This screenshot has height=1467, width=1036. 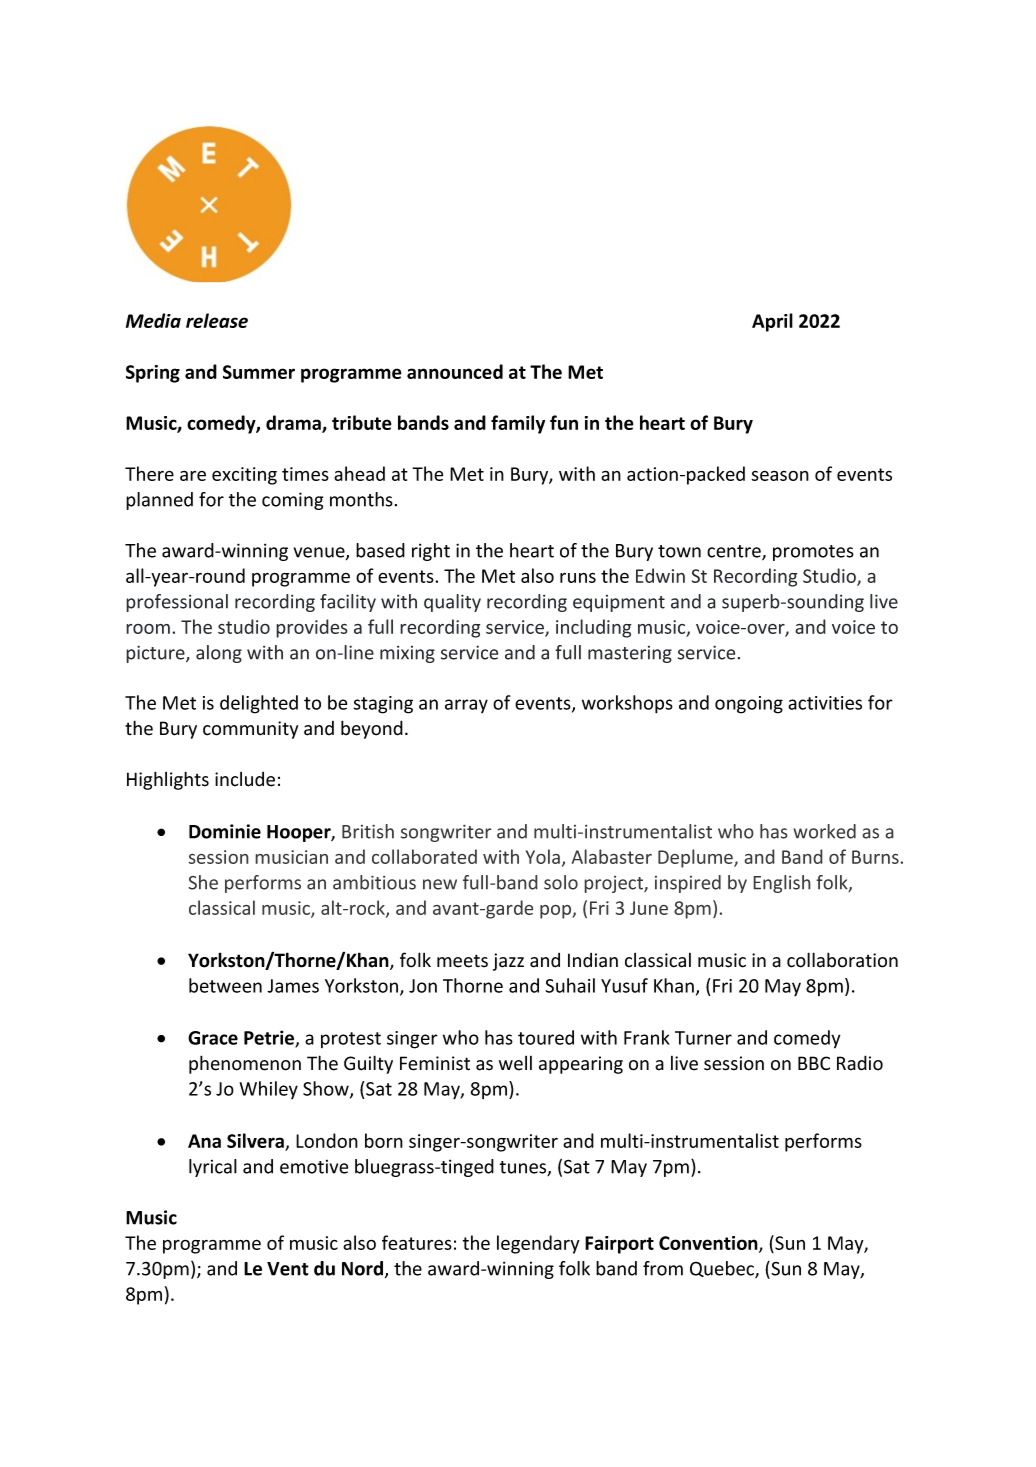 What do you see at coordinates (259, 372) in the screenshot?
I see `Summer` at bounding box center [259, 372].
